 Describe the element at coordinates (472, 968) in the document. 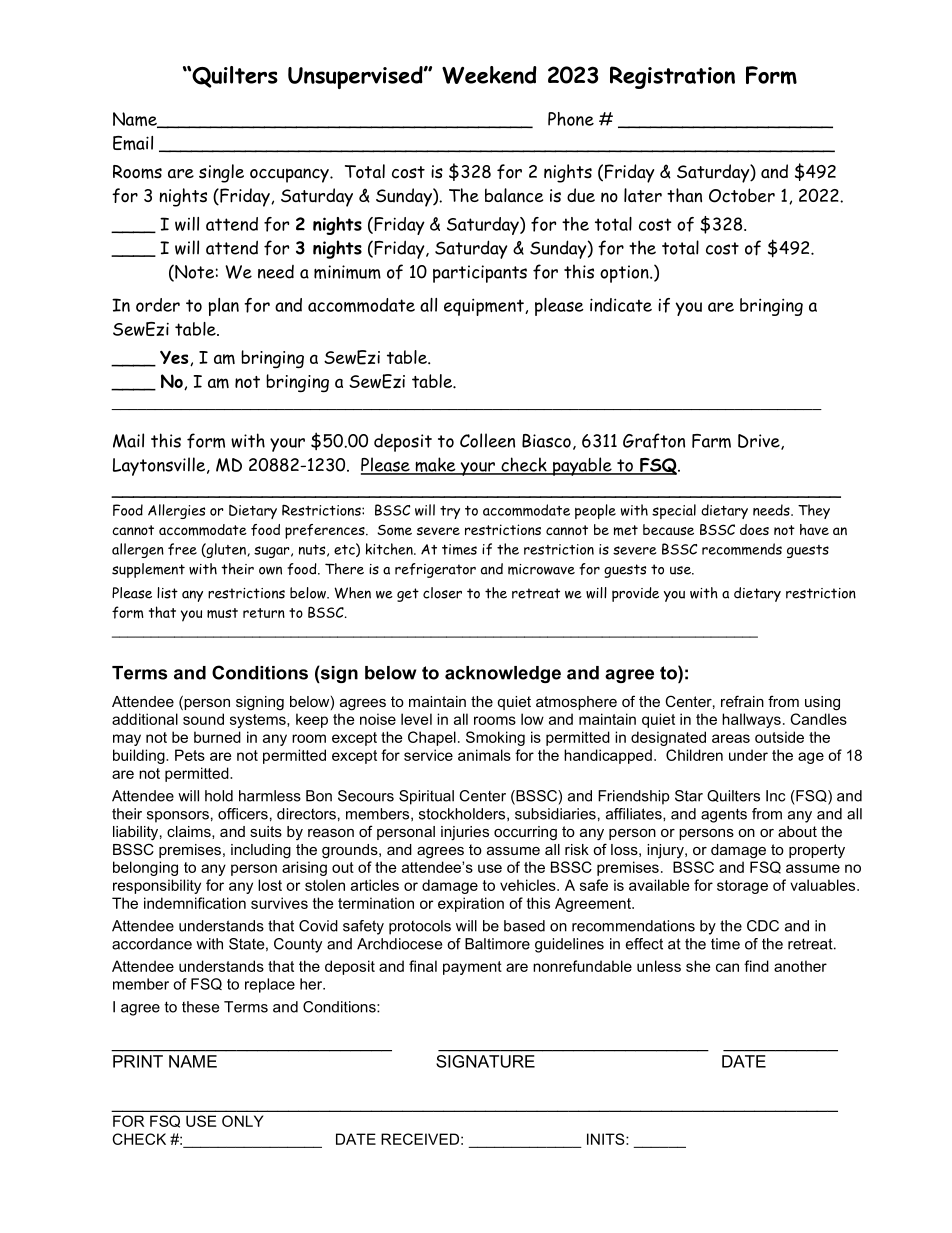

I see `payment` at that location.
